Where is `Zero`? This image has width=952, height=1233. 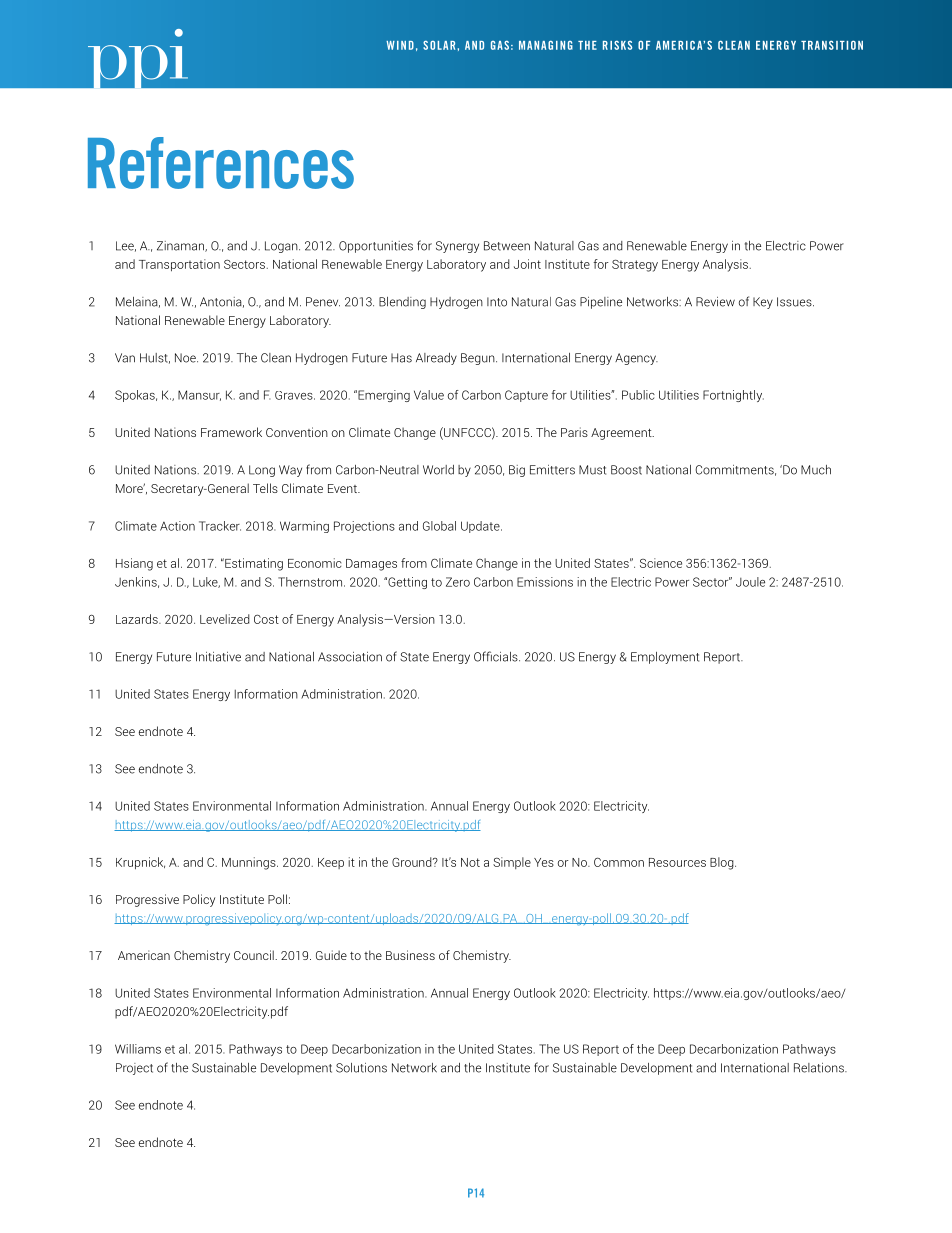 Zero is located at coordinates (458, 582).
